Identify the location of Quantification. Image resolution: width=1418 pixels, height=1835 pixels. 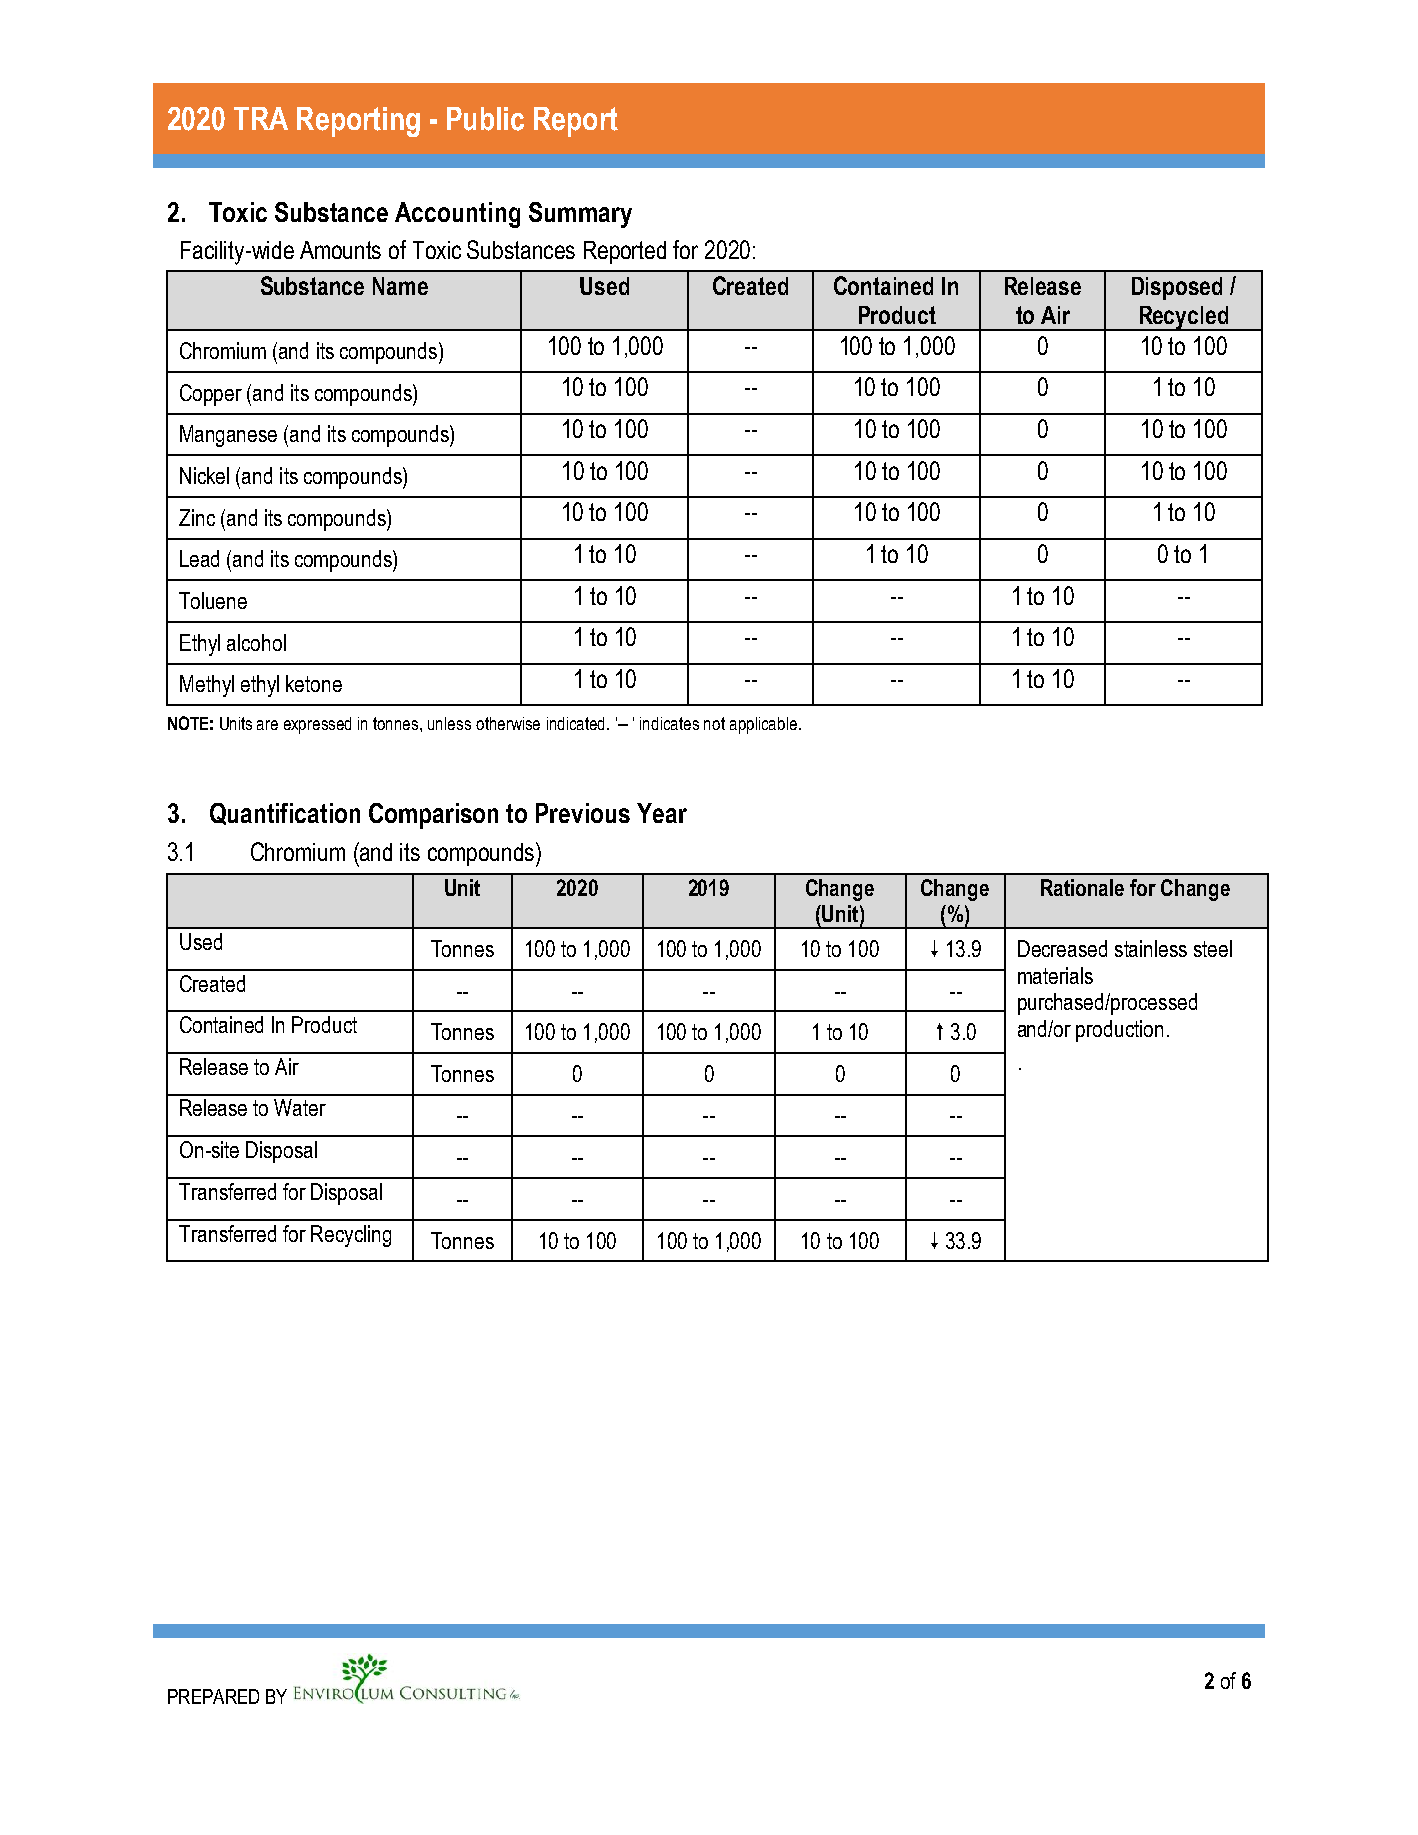
(285, 814).
